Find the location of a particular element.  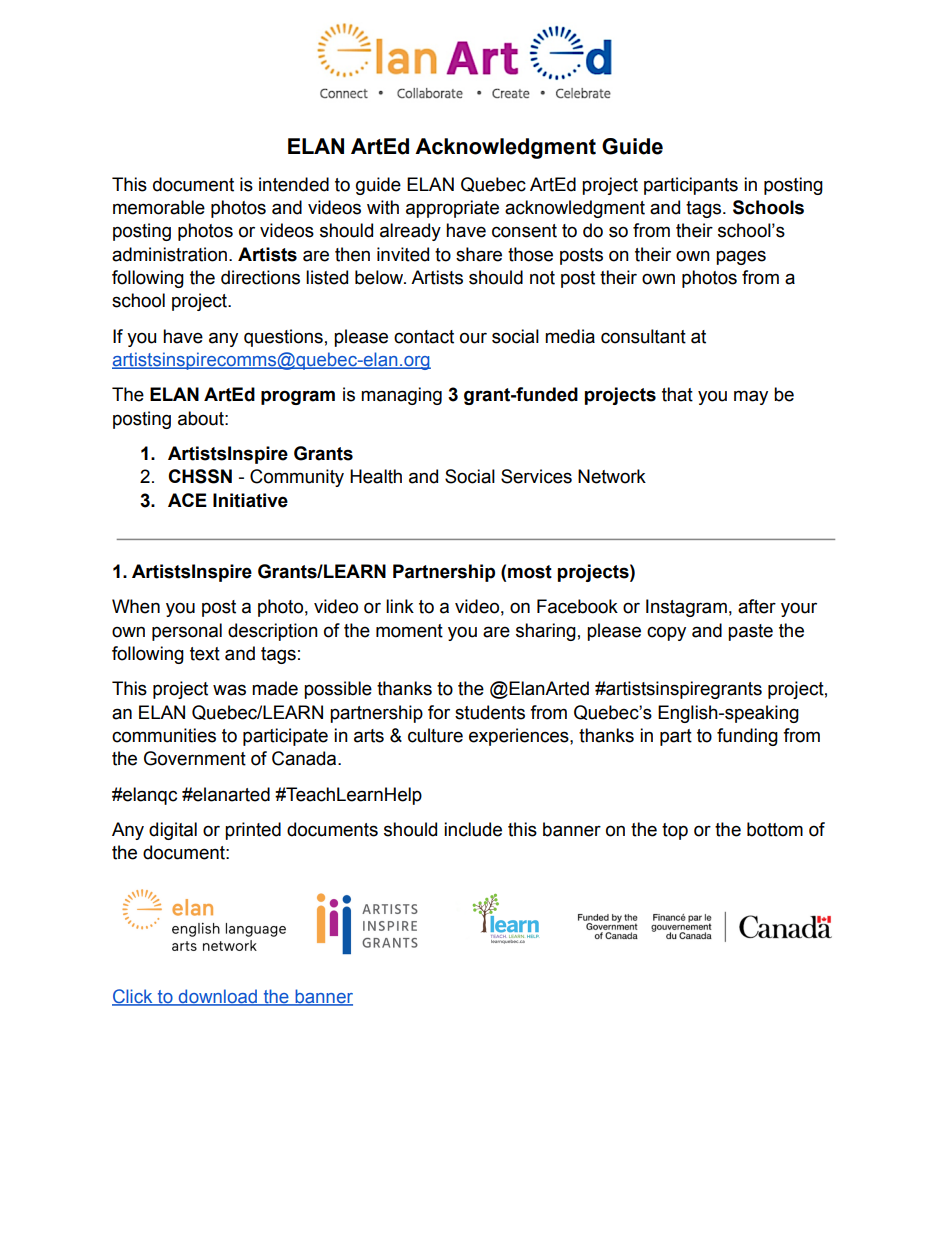

appropriate is located at coordinates (452, 209).
